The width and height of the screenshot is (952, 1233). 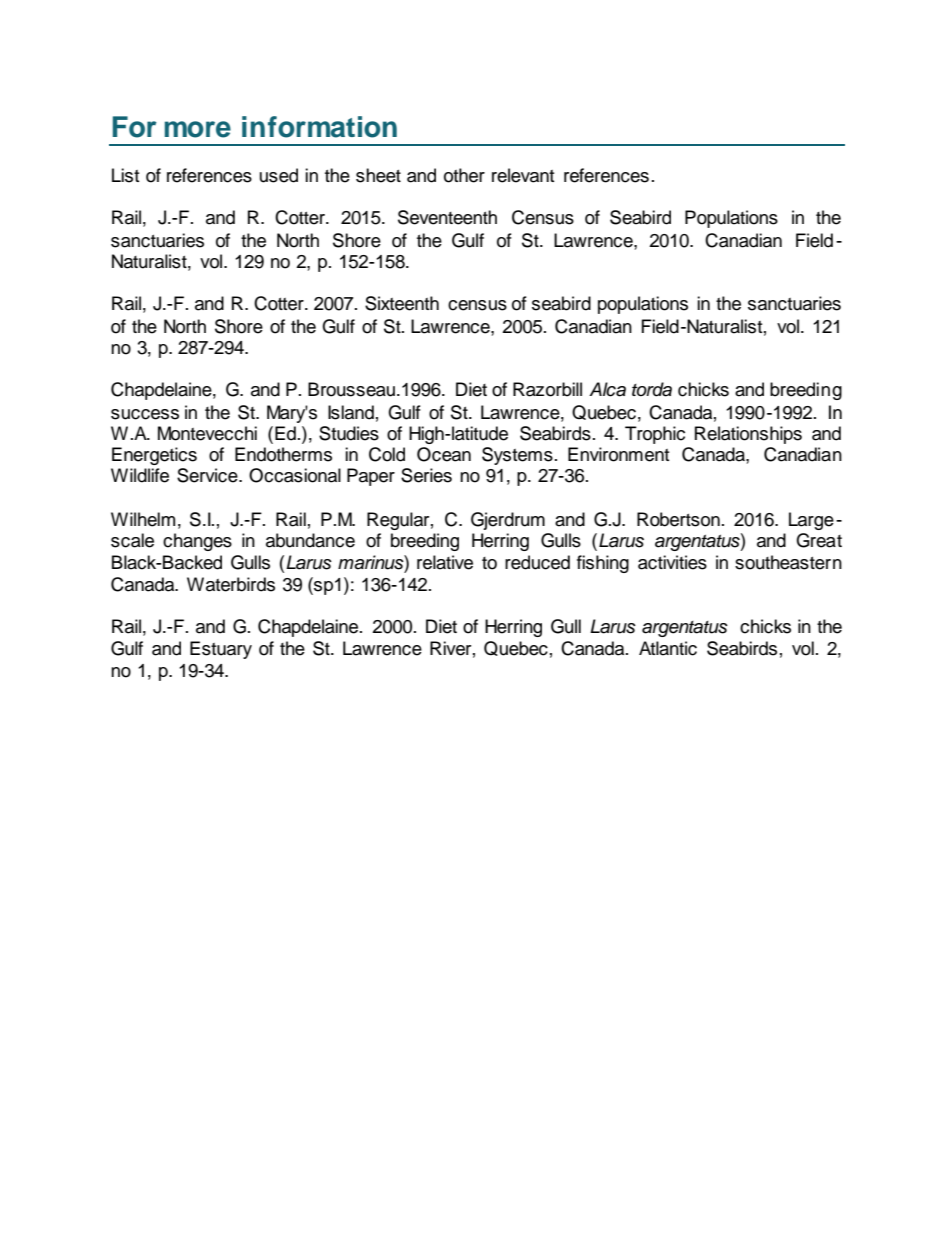 What do you see at coordinates (607, 389) in the screenshot?
I see `Alca` at bounding box center [607, 389].
